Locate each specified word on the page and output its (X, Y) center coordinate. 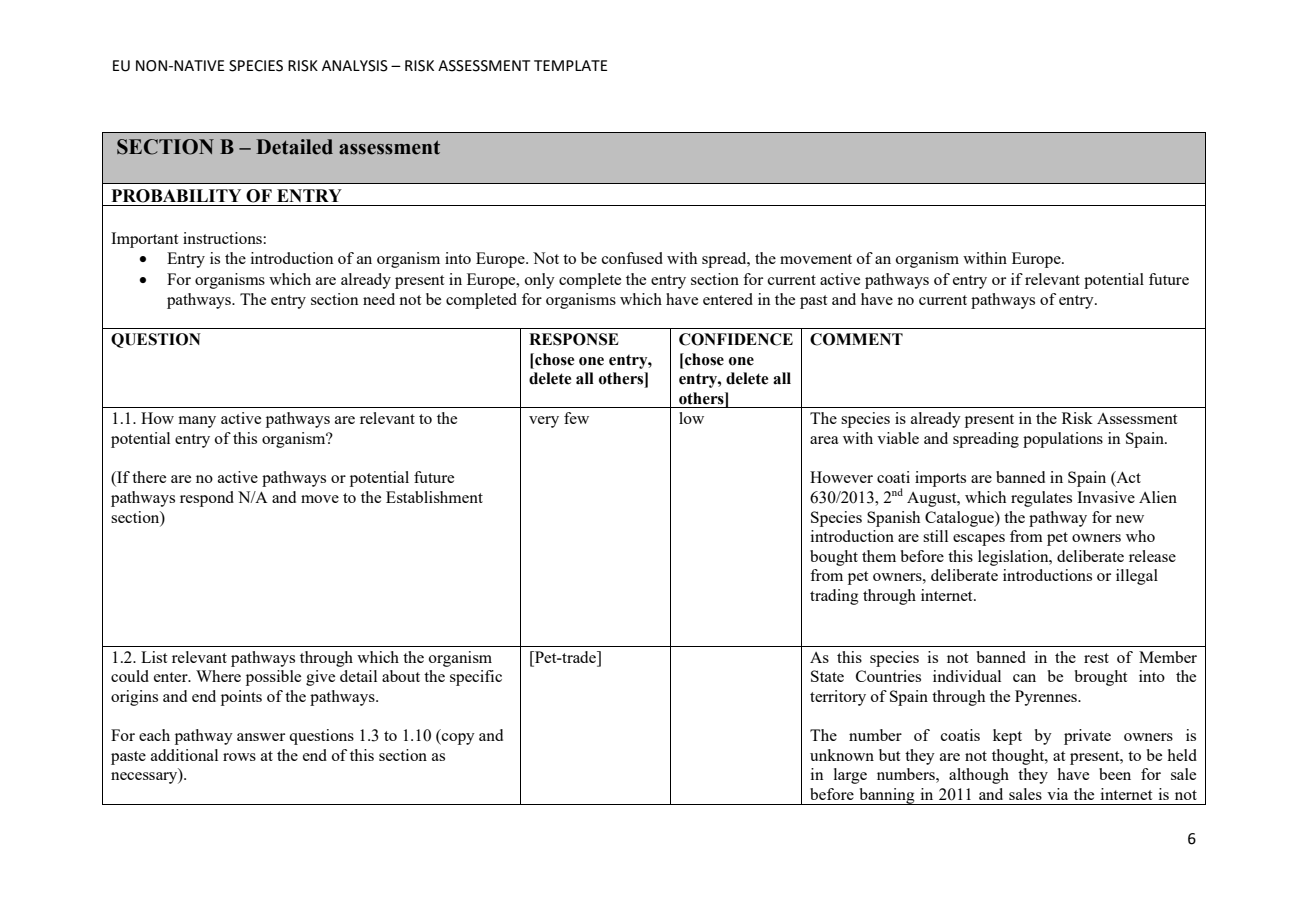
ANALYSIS (355, 66)
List (154, 657)
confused (632, 258)
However (841, 477)
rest (1096, 658)
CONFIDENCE (736, 339)
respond (207, 499)
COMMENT (856, 339)
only (540, 281)
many (197, 422)
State (827, 676)
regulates (1041, 499)
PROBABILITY (176, 196)
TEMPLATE (570, 65)
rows (239, 757)
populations (1063, 440)
